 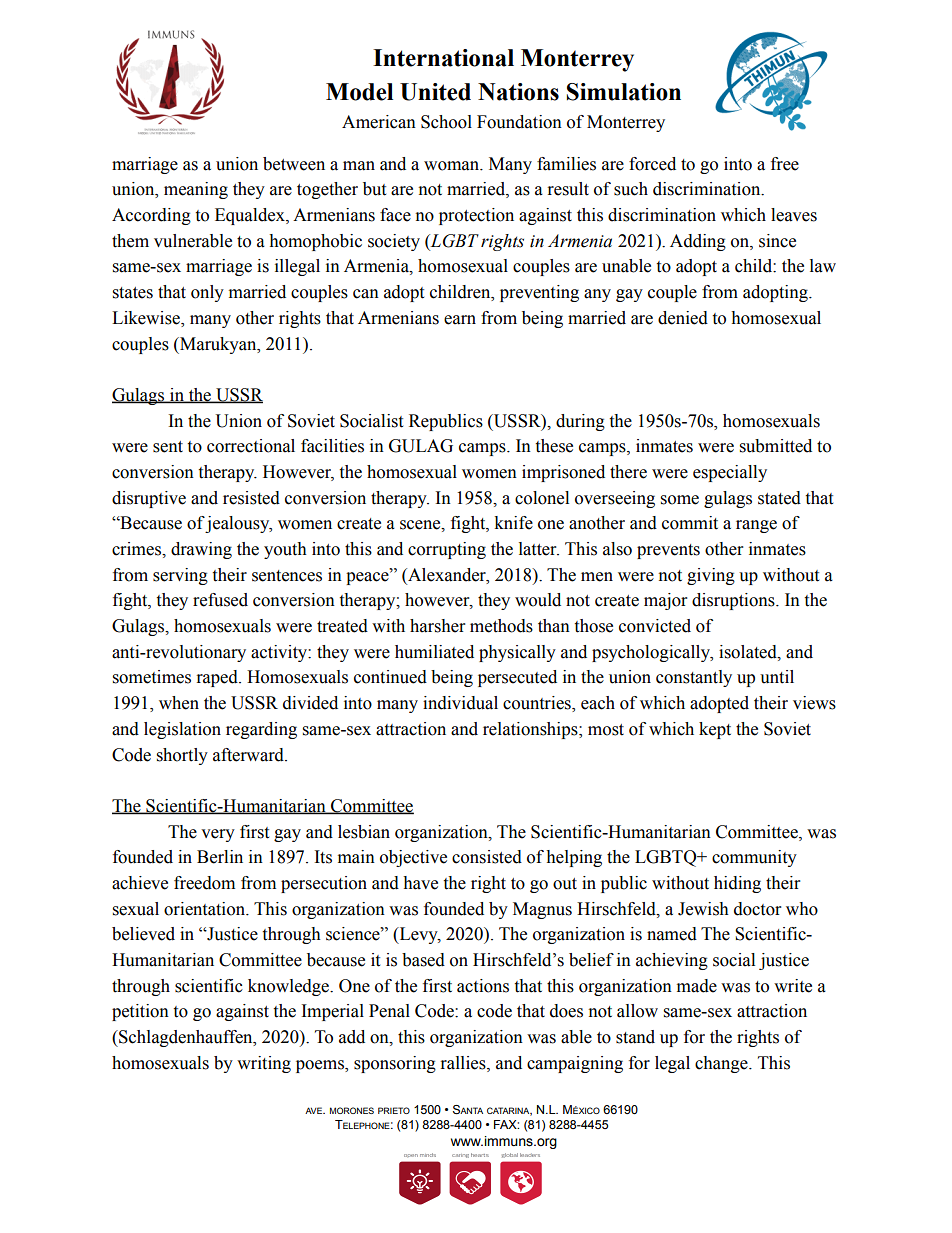 I want to click on these, so click(x=554, y=446).
